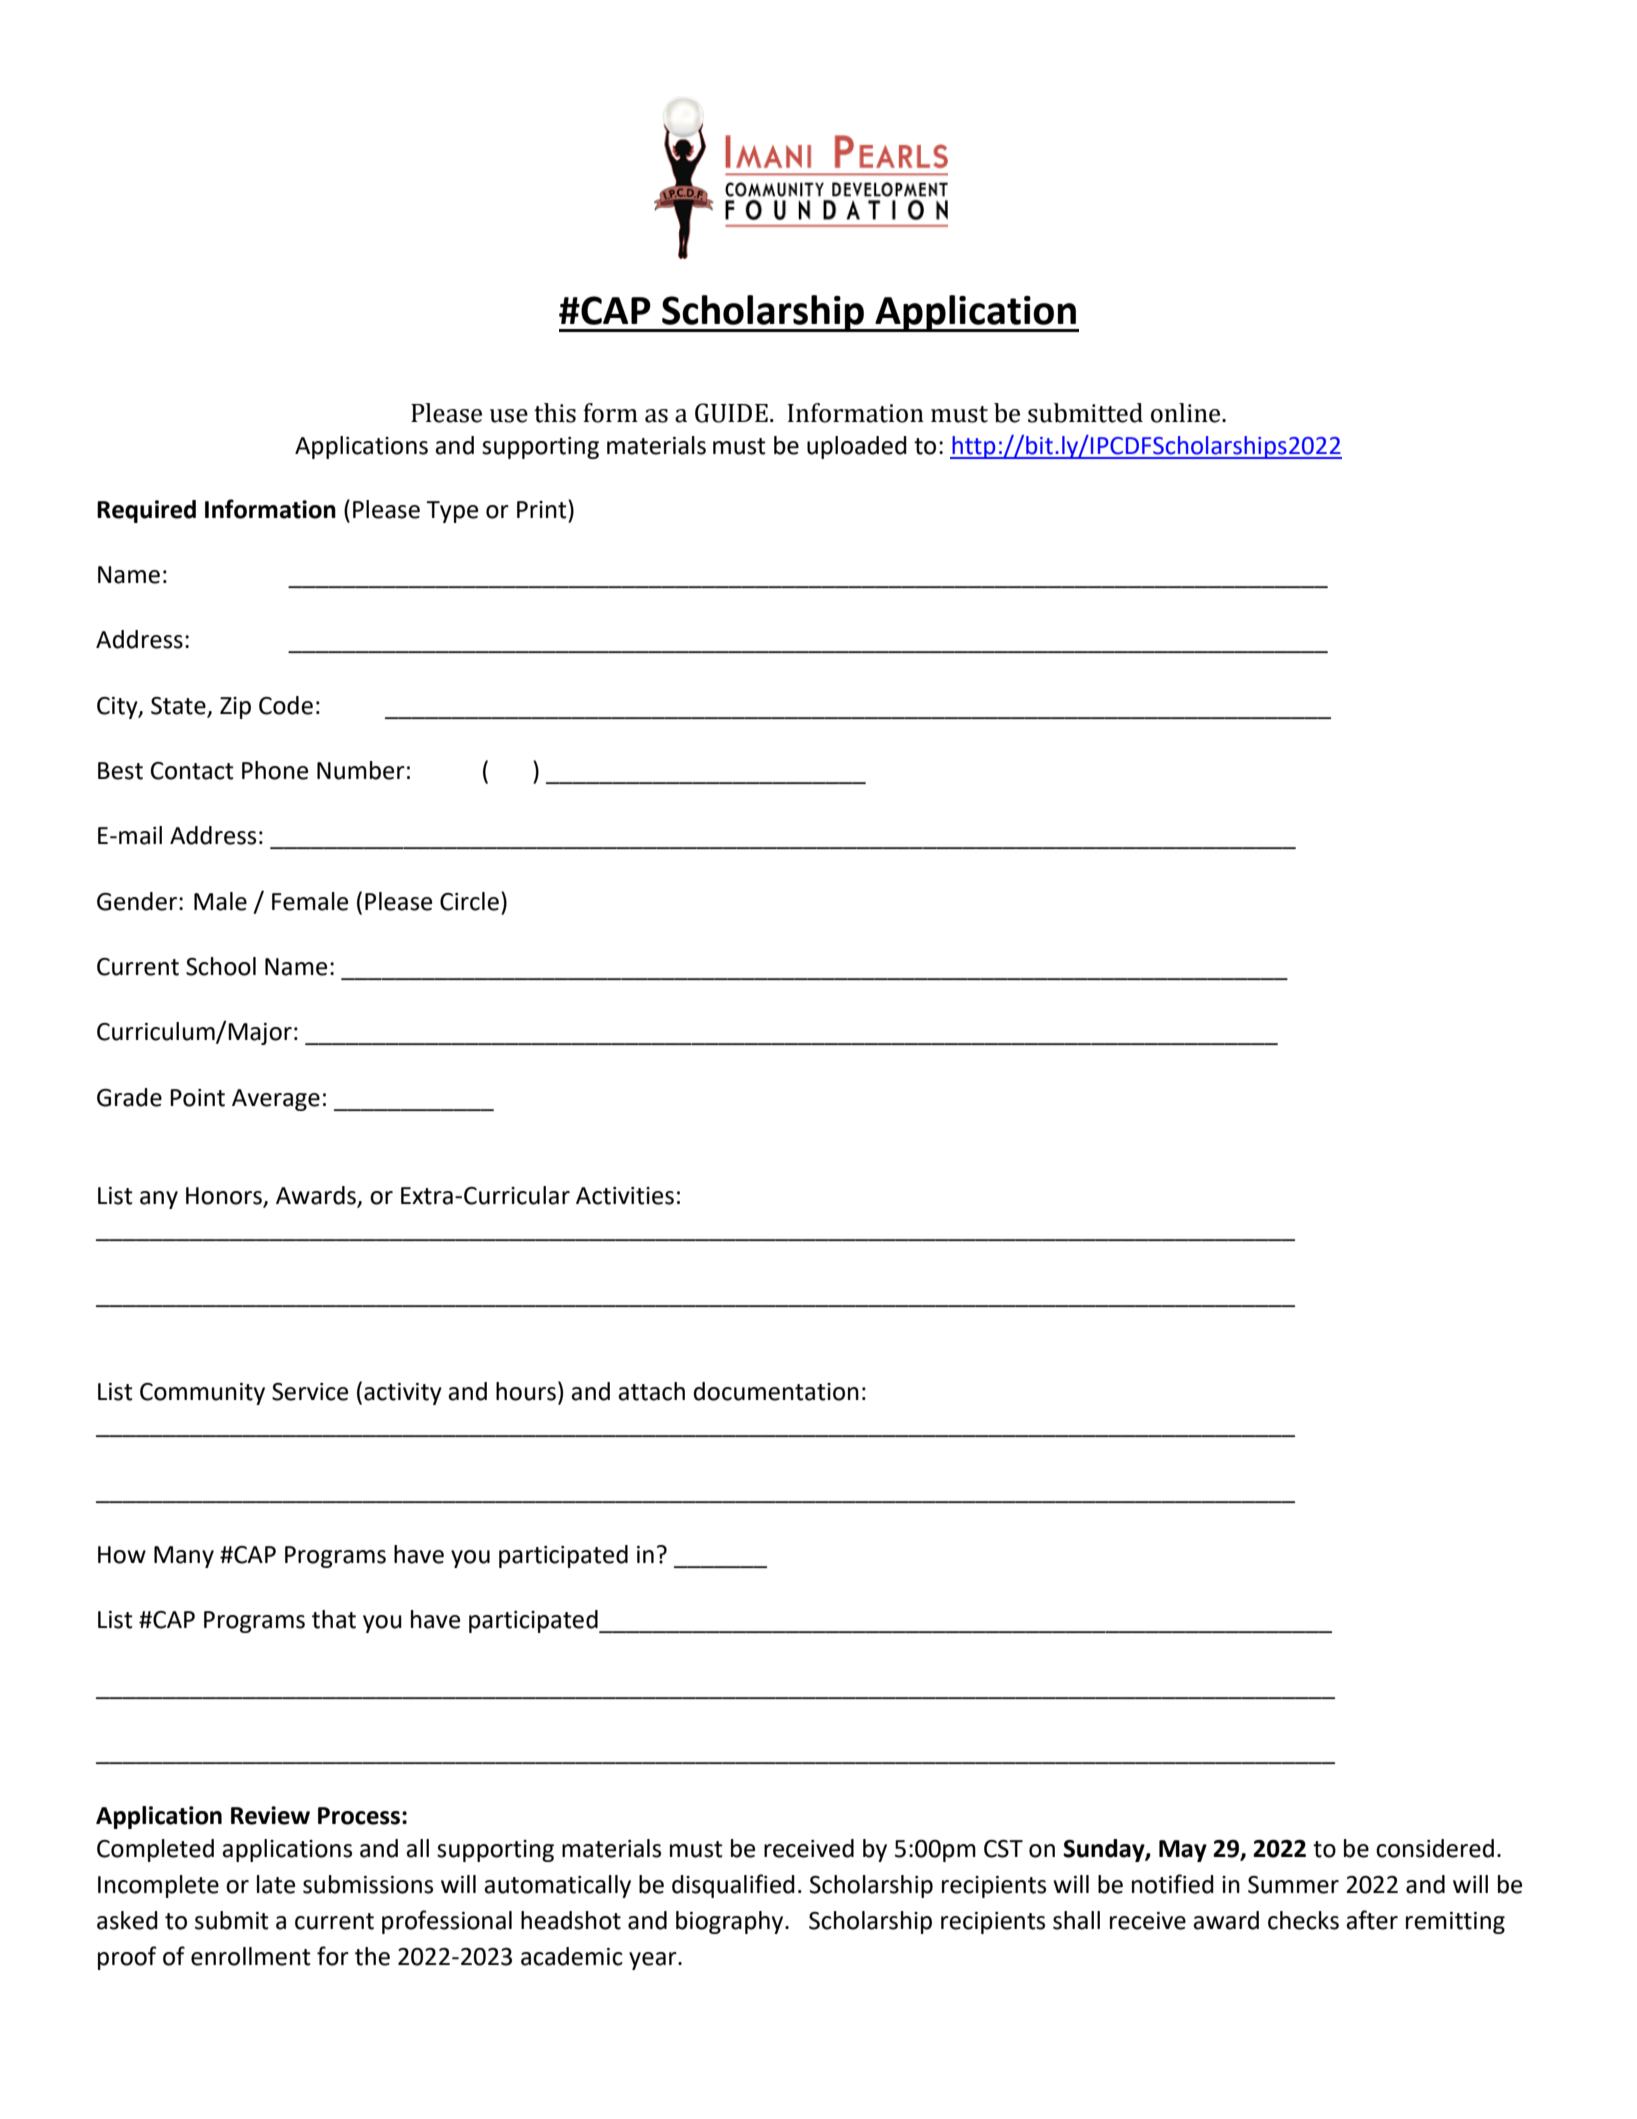 This screenshot has height=2119, width=1637. I want to click on uploaded, so click(857, 447).
